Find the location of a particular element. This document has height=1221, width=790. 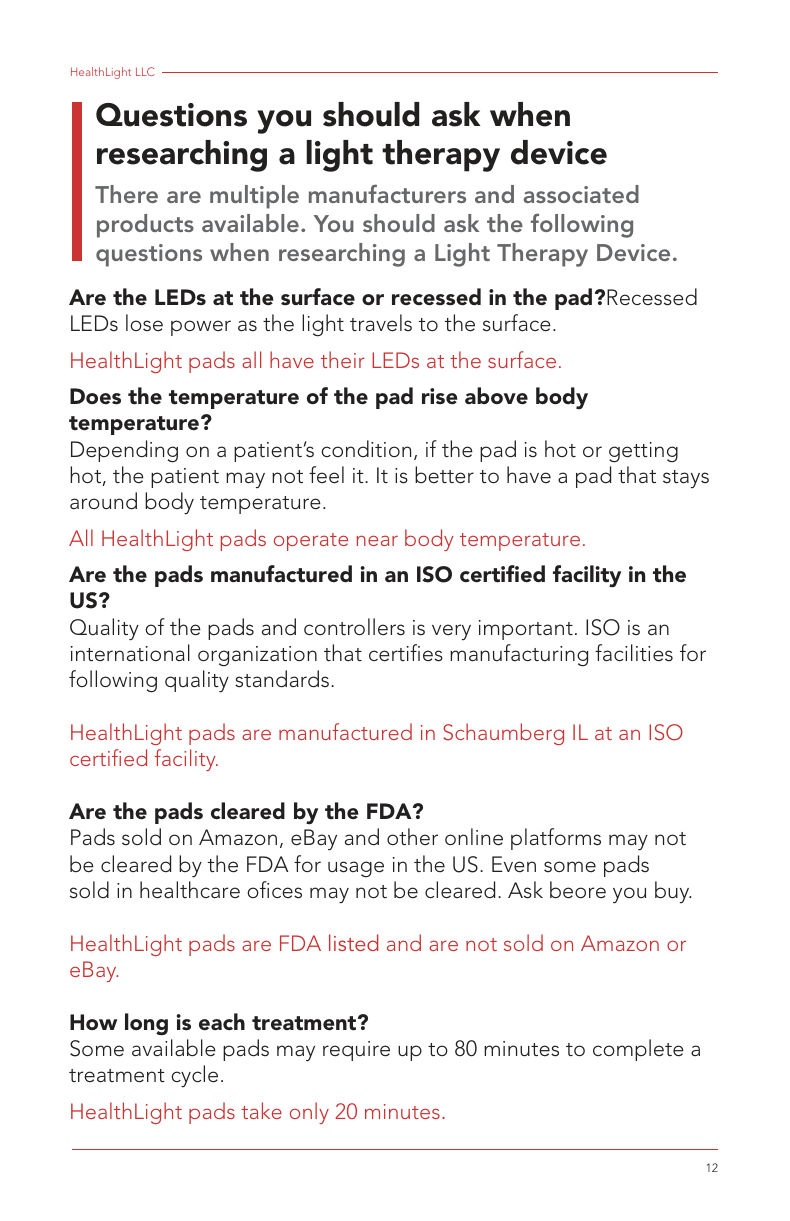

associated is located at coordinates (581, 194).
